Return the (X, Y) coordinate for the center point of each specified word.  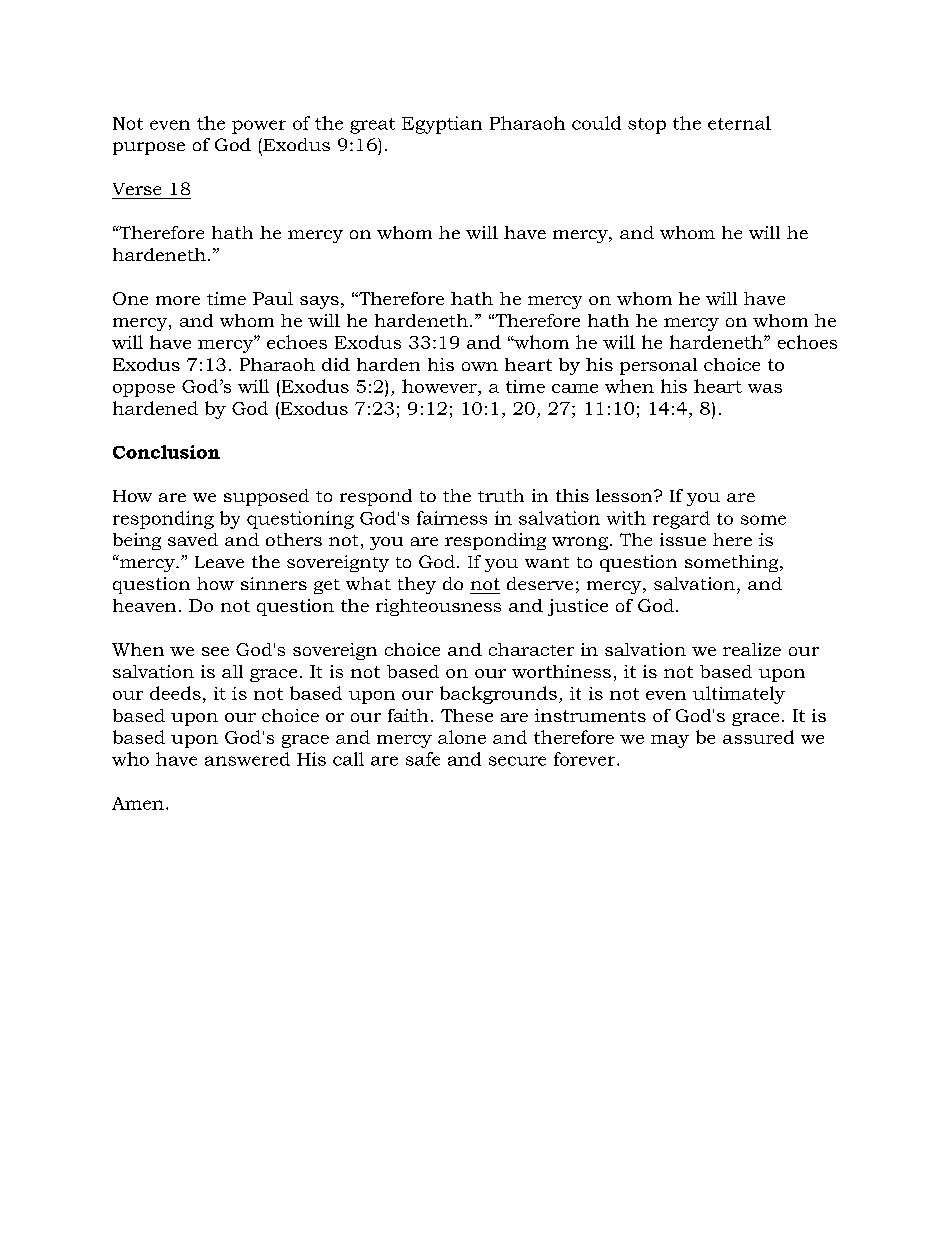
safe (423, 759)
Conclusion (166, 452)
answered (247, 759)
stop (647, 126)
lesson (625, 495)
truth (501, 495)
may (670, 741)
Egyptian (442, 125)
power (259, 127)
